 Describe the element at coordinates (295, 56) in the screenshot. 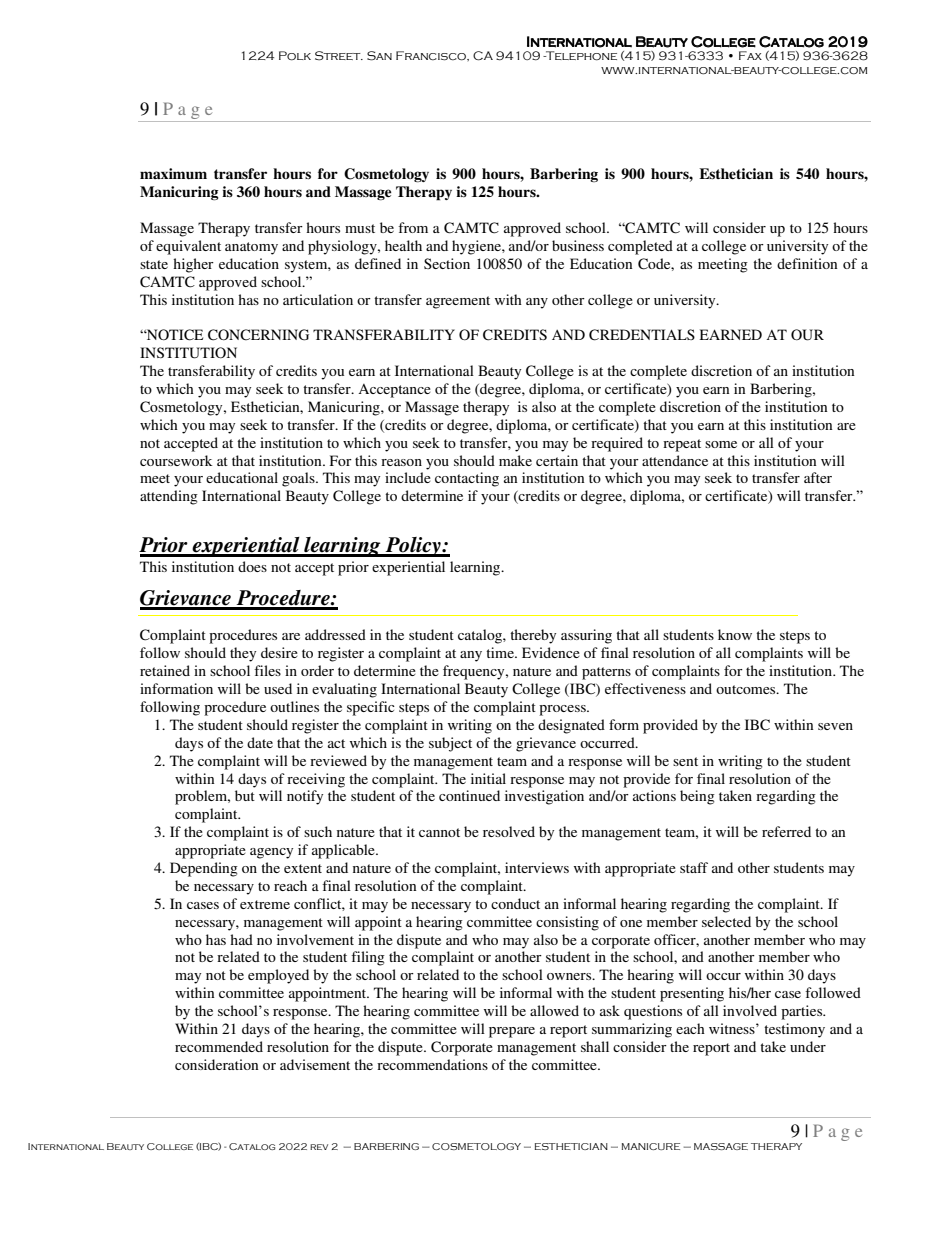

I see `Polk` at that location.
